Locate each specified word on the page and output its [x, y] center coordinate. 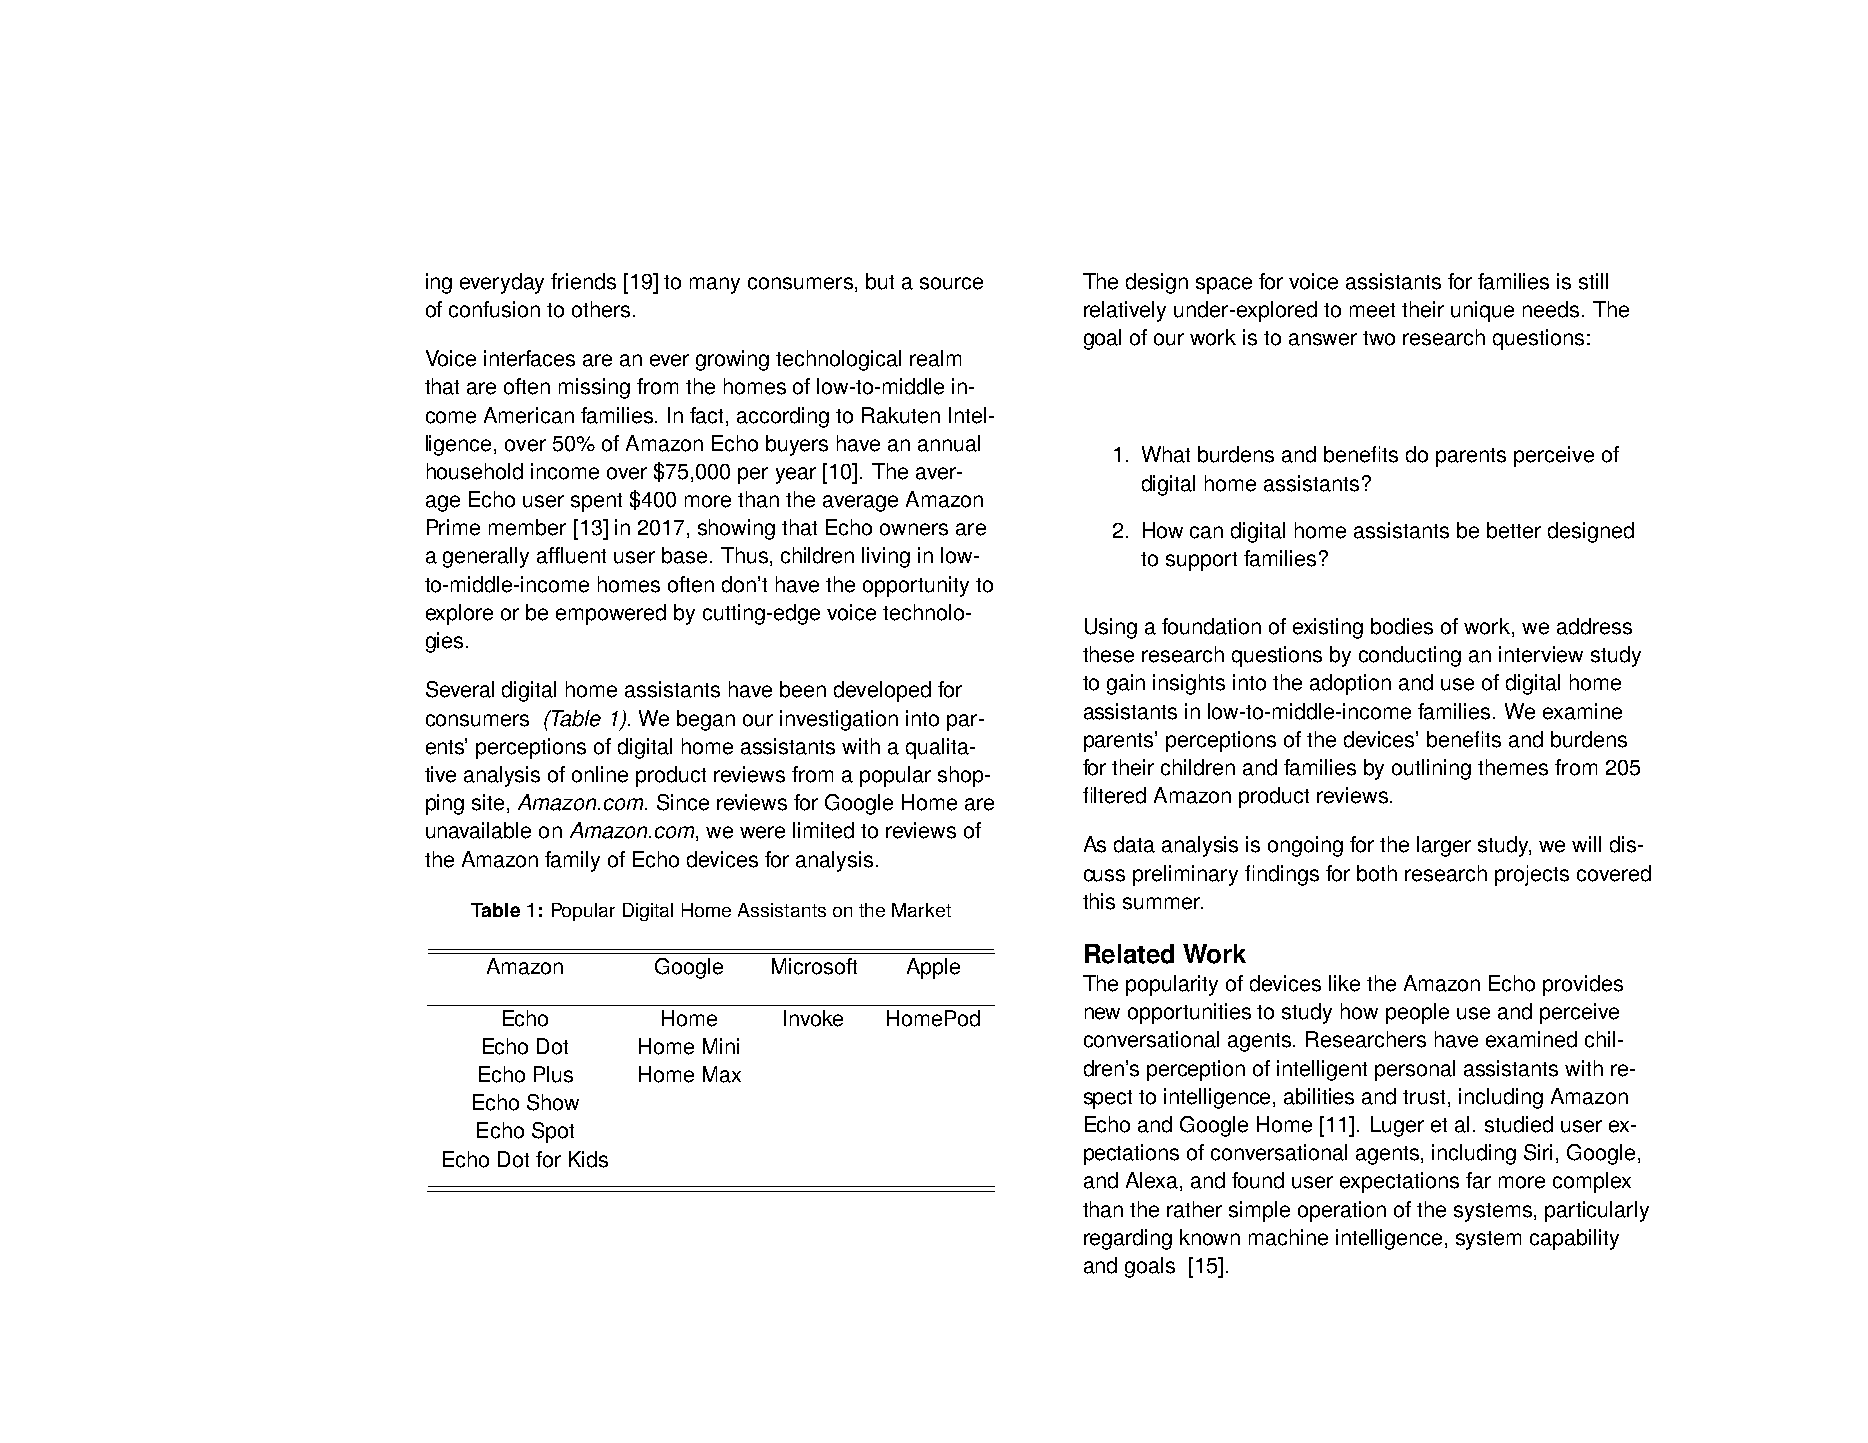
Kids [588, 1159]
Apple [933, 968]
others [601, 309]
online [600, 774]
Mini [721, 1046]
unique [1482, 311]
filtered [1114, 795]
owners [914, 529]
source [951, 283]
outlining [1431, 769]
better [1514, 530]
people [1417, 1013]
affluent [571, 555]
